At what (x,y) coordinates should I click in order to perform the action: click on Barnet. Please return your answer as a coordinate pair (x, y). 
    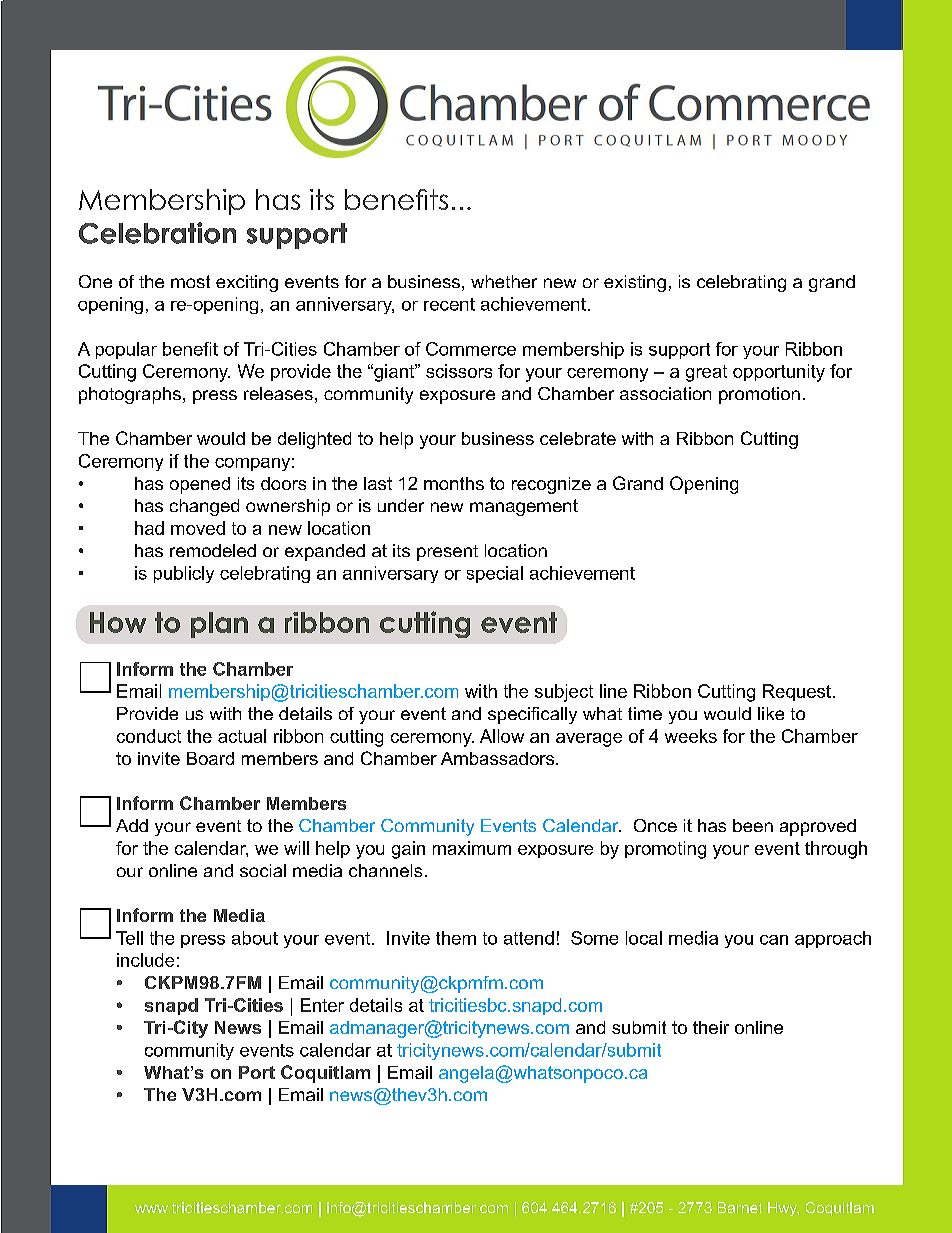
    Looking at the image, I should click on (740, 1207).
